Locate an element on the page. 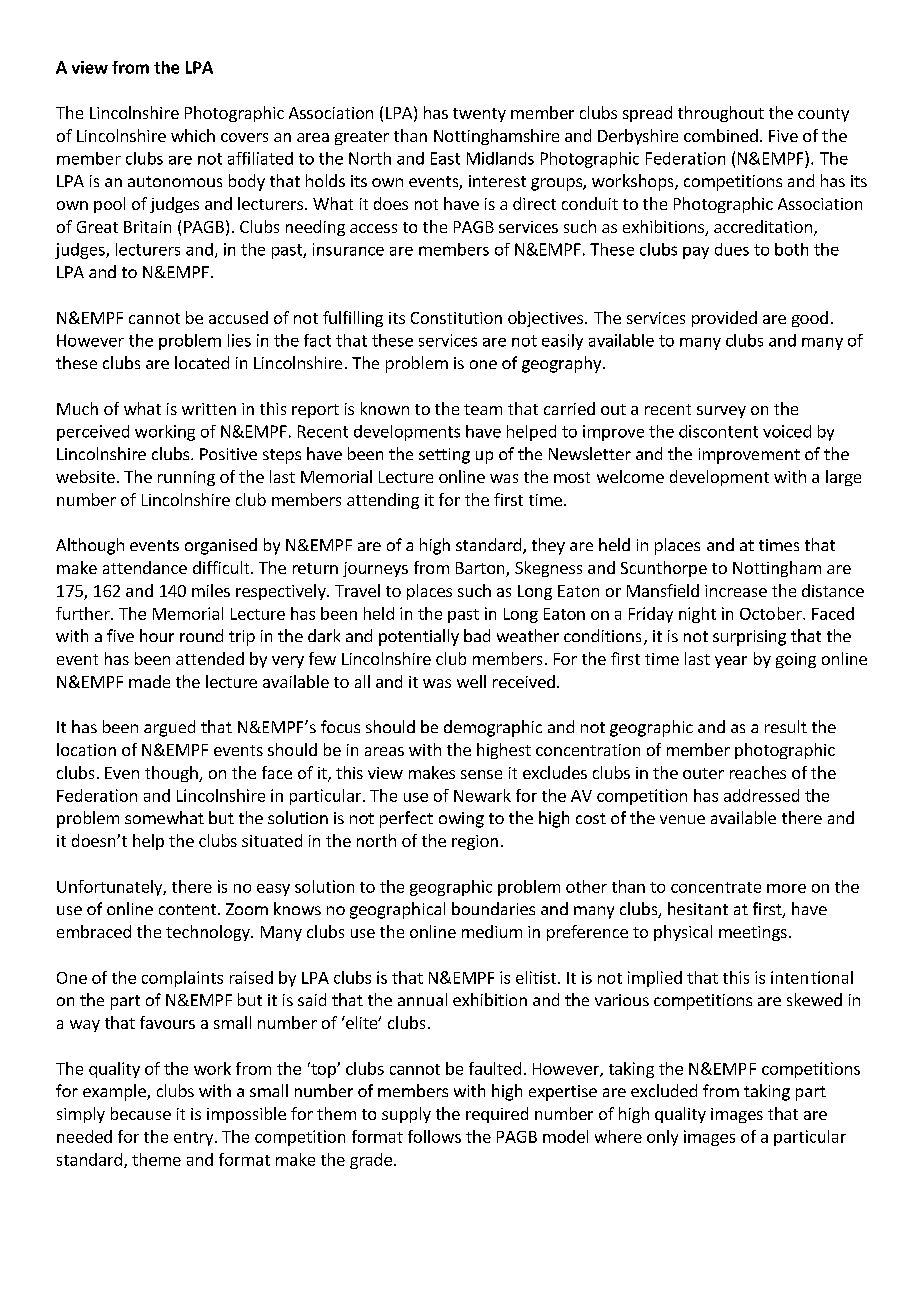  which is located at coordinates (193, 135).
